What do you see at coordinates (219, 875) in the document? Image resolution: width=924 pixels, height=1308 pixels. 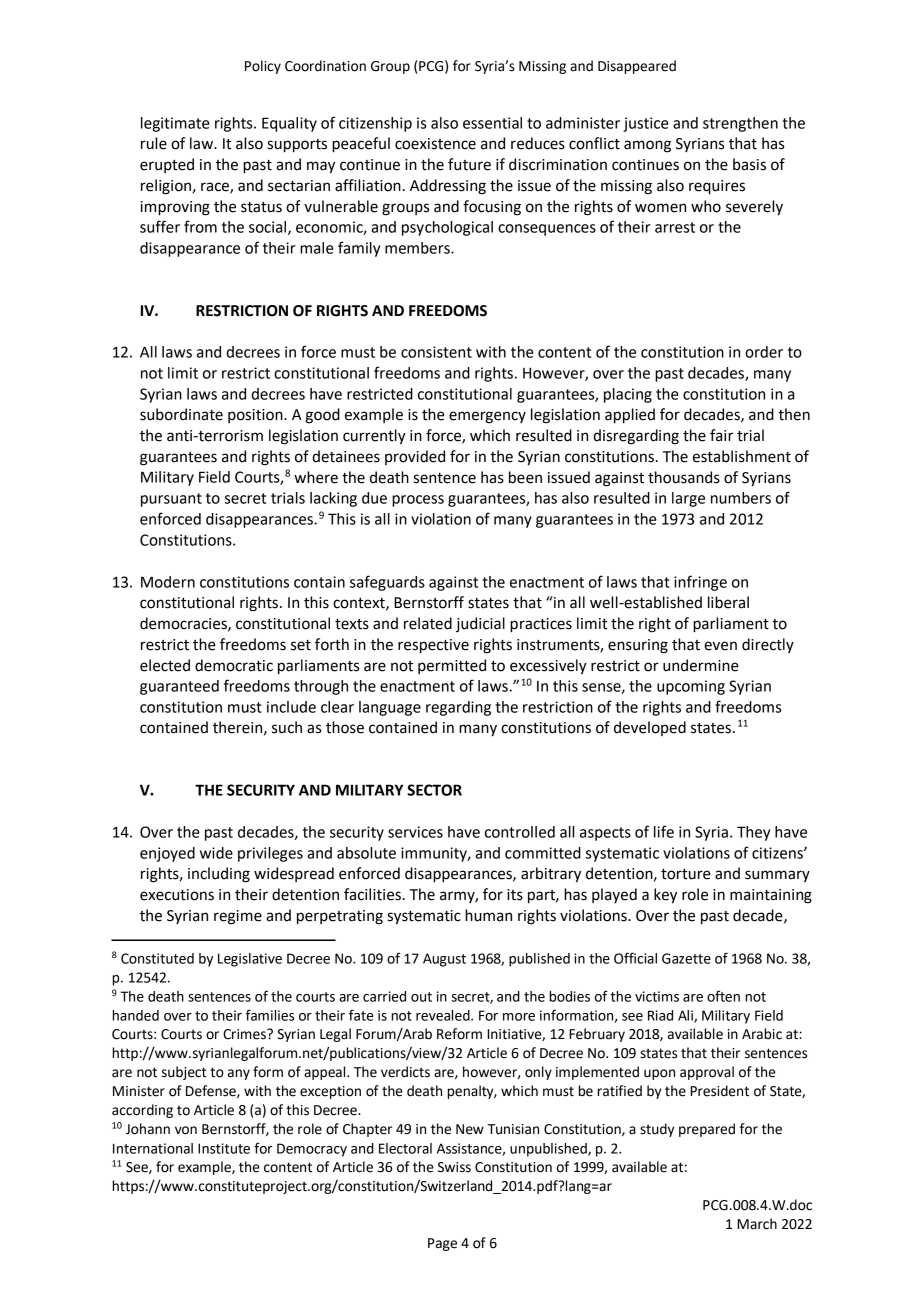 I see `including` at bounding box center [219, 875].
